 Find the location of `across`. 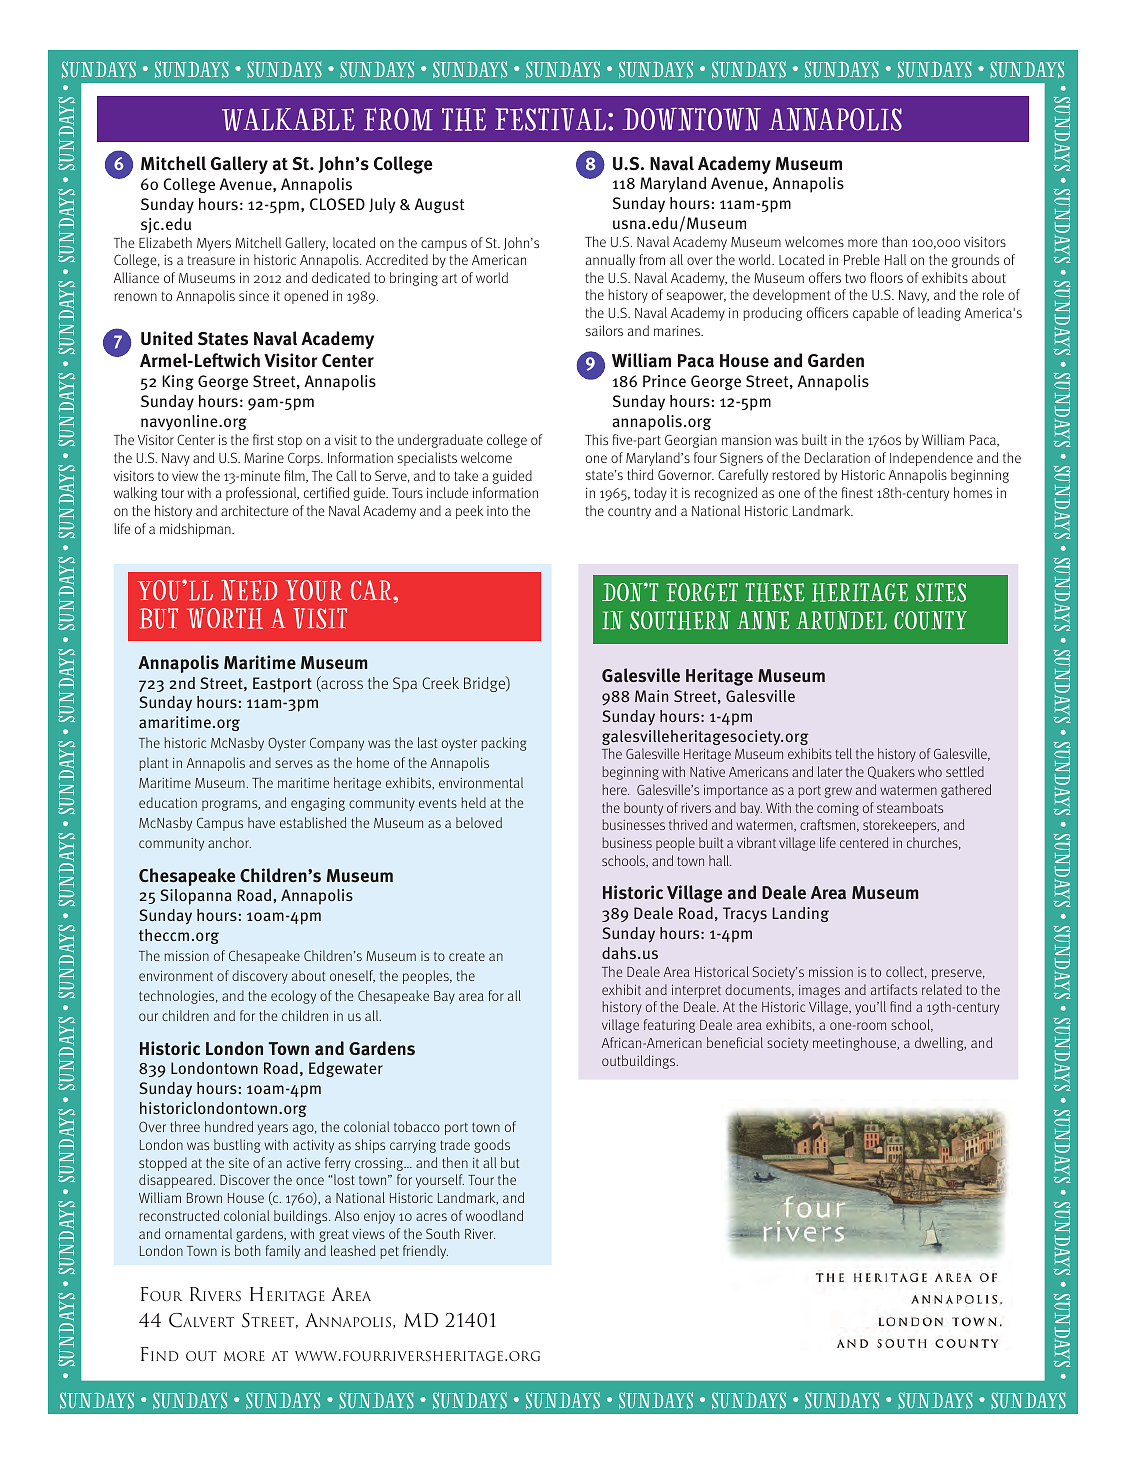

across is located at coordinates (341, 686).
